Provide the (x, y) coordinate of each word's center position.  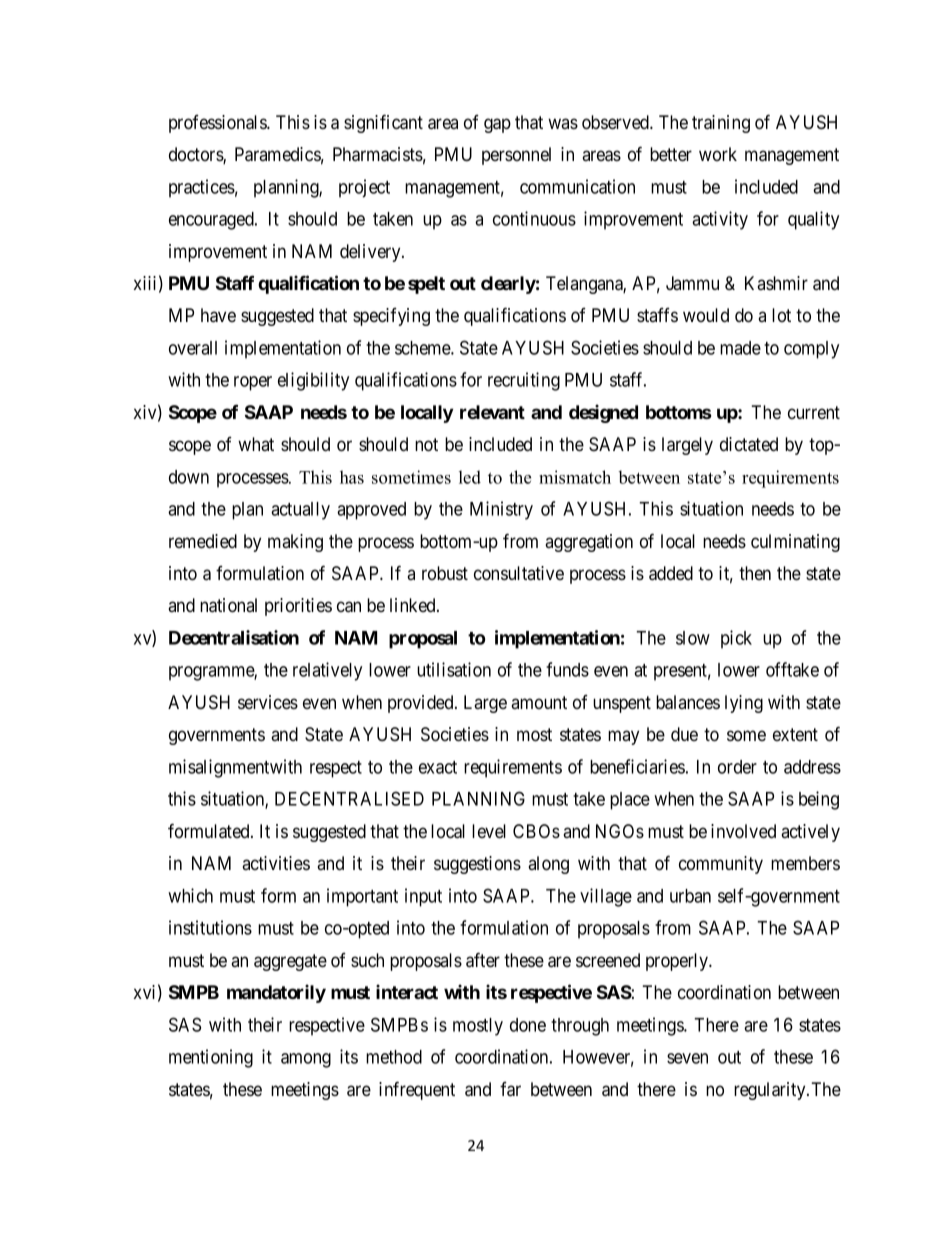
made (740, 348)
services (268, 702)
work (718, 154)
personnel (516, 156)
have (218, 315)
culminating (795, 543)
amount (539, 702)
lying (744, 704)
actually (300, 511)
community (721, 865)
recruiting (524, 381)
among (306, 1060)
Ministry (501, 510)
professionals (218, 124)
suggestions (477, 865)
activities (276, 863)
